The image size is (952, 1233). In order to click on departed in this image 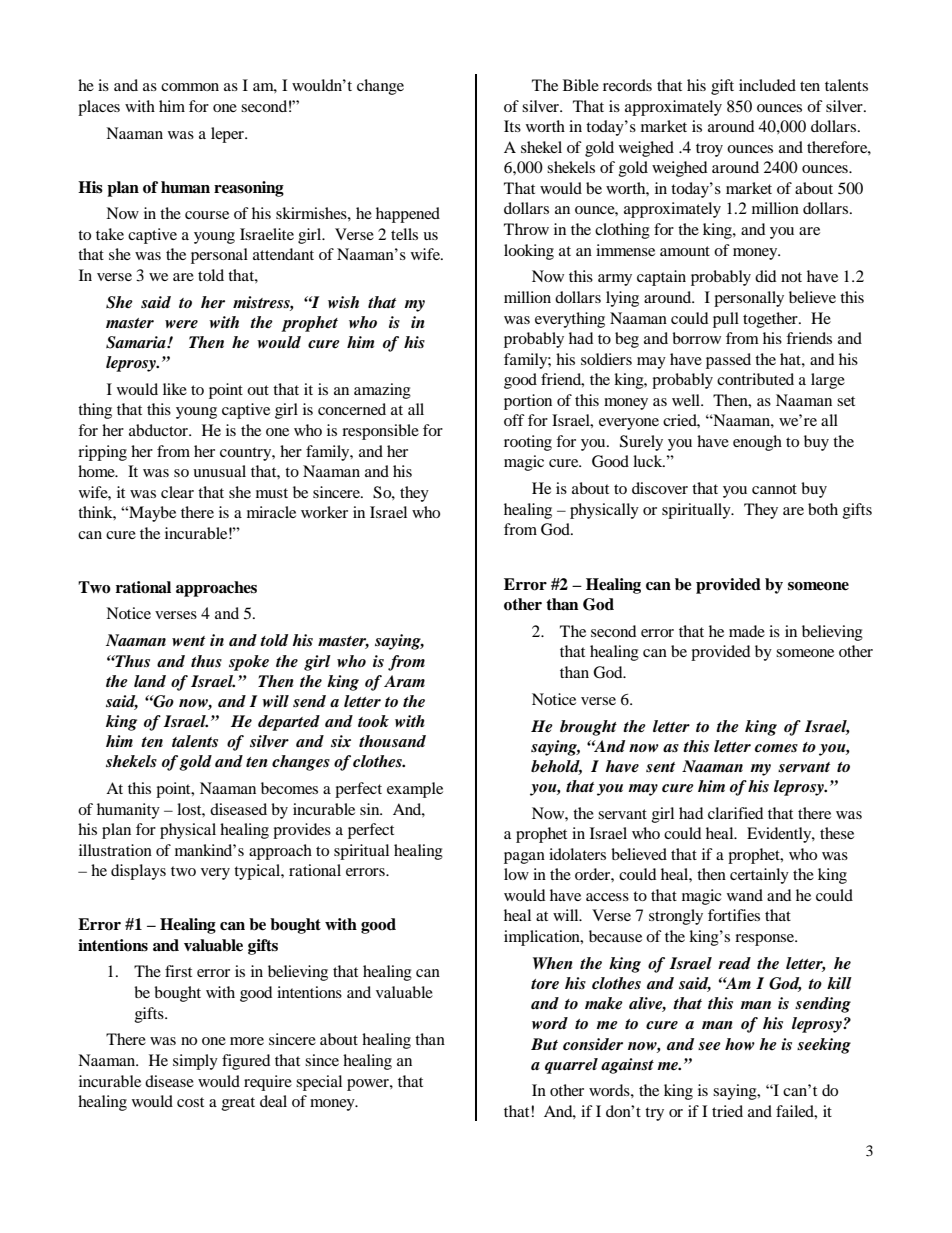, I will do `click(289, 723)`.
